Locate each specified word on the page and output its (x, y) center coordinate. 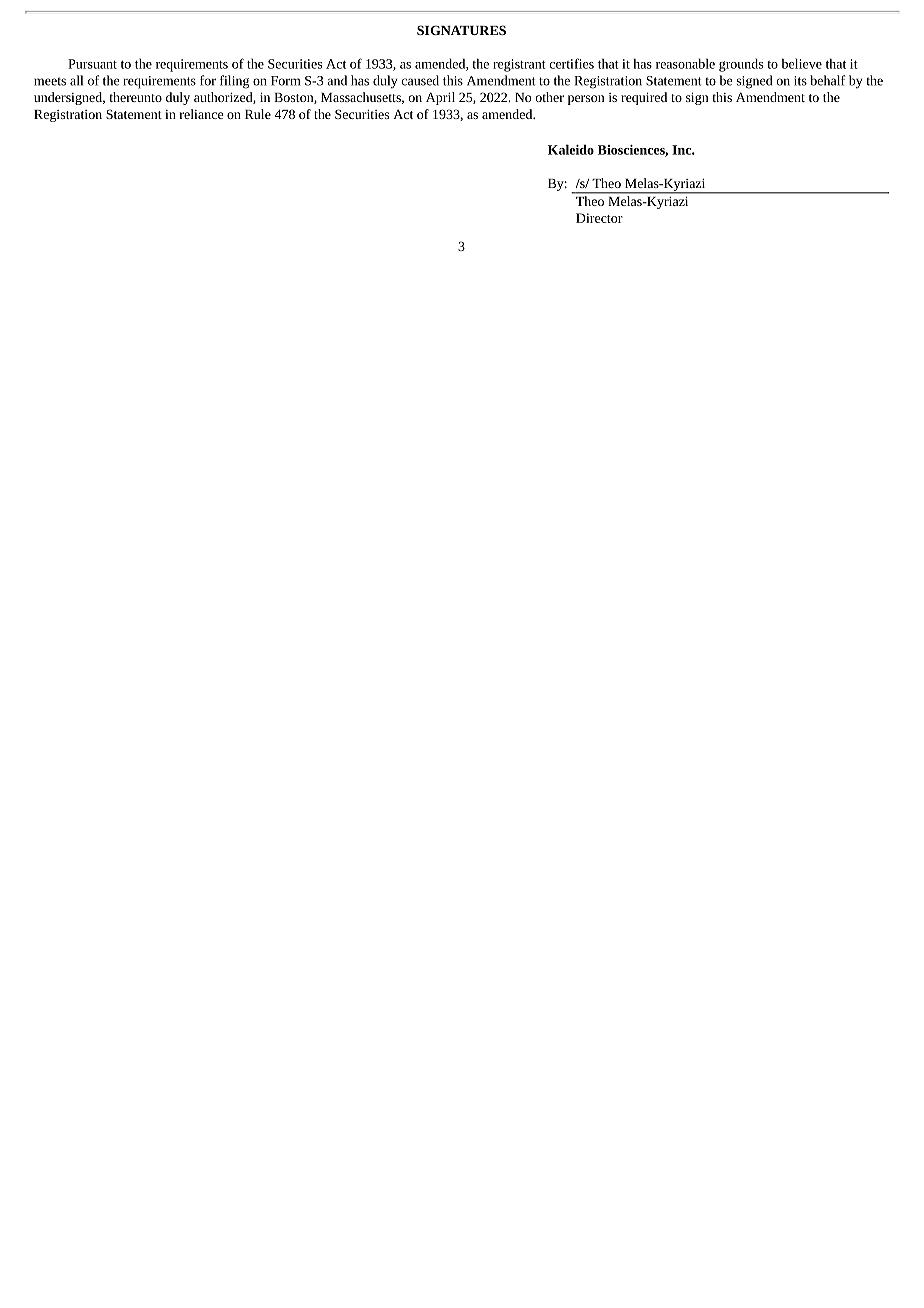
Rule (258, 114)
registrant (519, 65)
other (550, 97)
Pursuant (92, 64)
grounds (741, 65)
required (644, 98)
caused (420, 80)
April (440, 98)
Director (599, 218)
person (586, 100)
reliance (201, 114)
